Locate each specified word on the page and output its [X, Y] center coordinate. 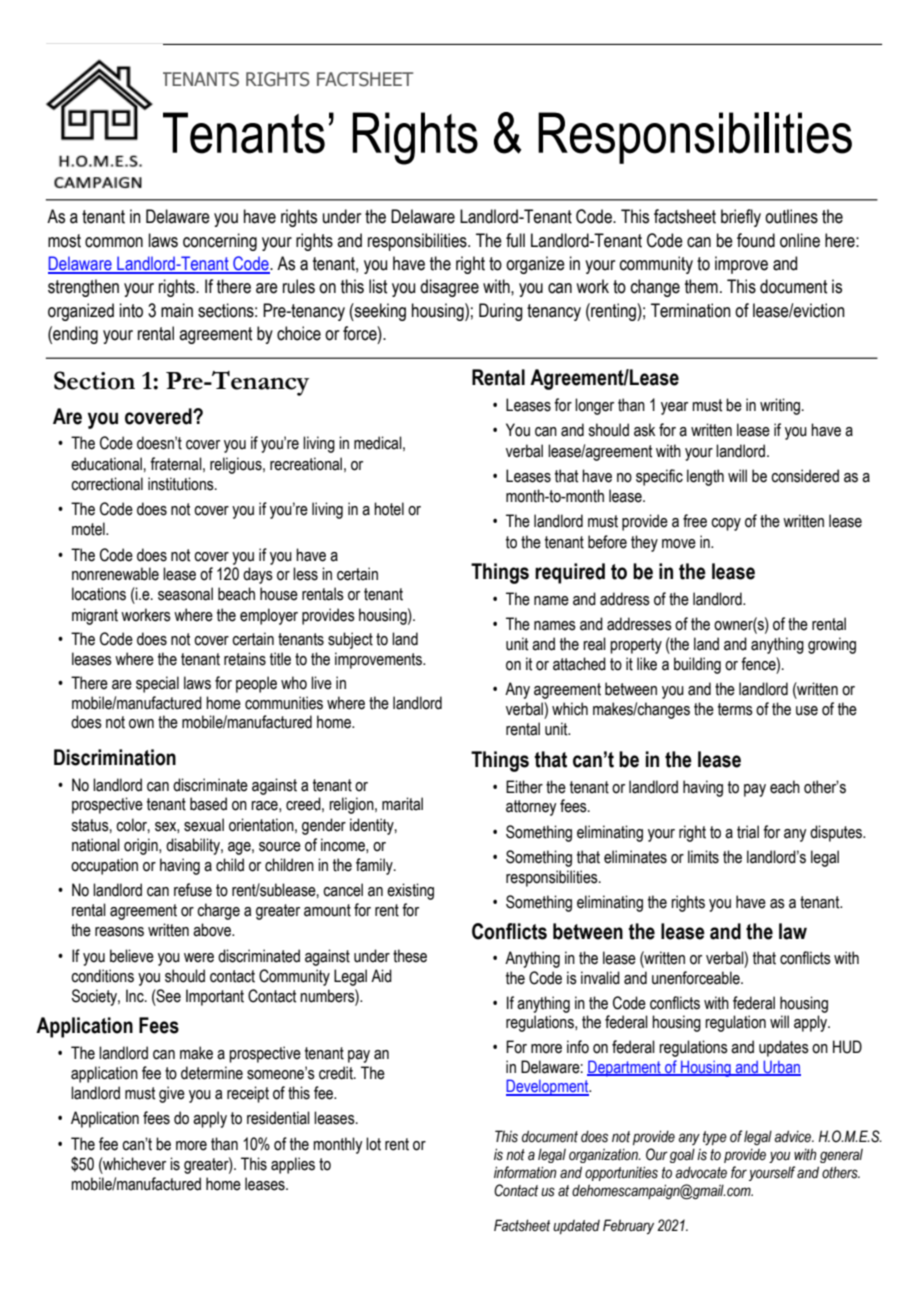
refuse [193, 890]
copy [726, 524]
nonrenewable [115, 574]
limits [703, 857]
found [756, 240]
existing [410, 891]
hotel [389, 509]
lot [373, 1144]
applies [293, 1165]
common [114, 242]
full [515, 240]
